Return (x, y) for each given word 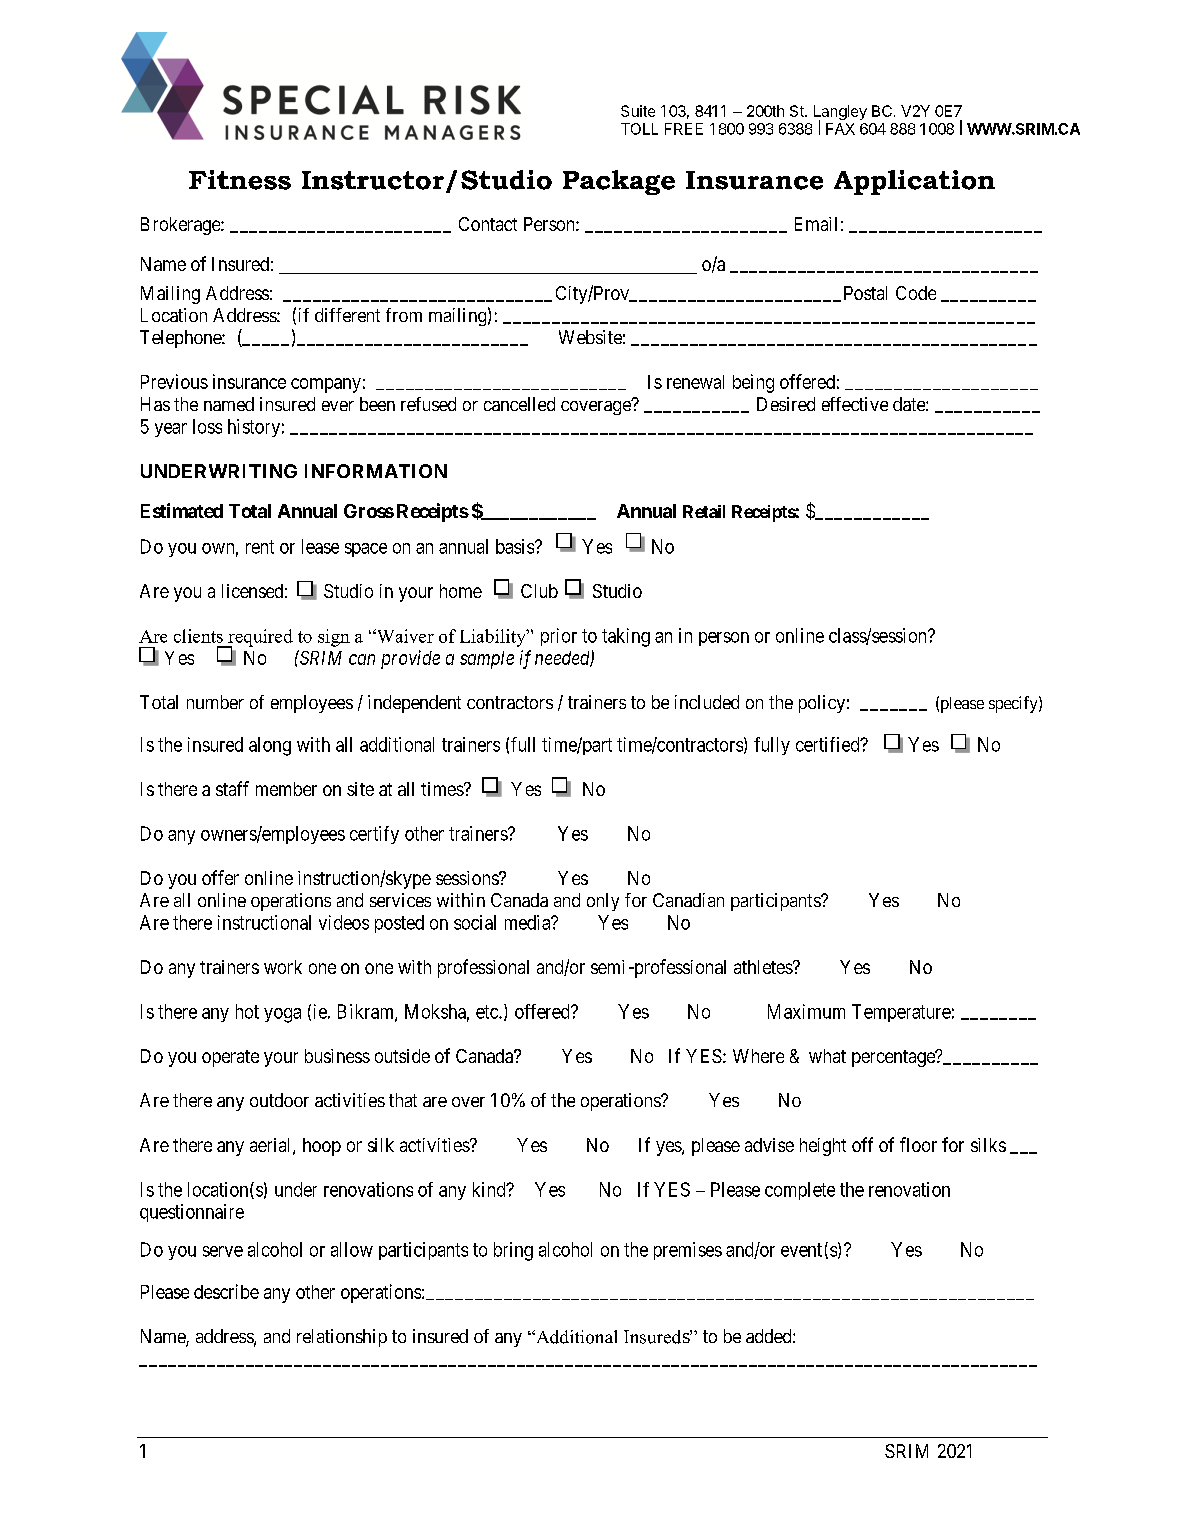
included (707, 702)
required (259, 639)
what (827, 1056)
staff (232, 788)
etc (488, 1012)
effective (855, 404)
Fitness (240, 180)
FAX (840, 129)
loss (207, 426)
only (603, 902)
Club (539, 591)
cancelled (519, 404)
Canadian (688, 900)
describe (226, 1291)
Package (619, 182)
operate (230, 1058)
